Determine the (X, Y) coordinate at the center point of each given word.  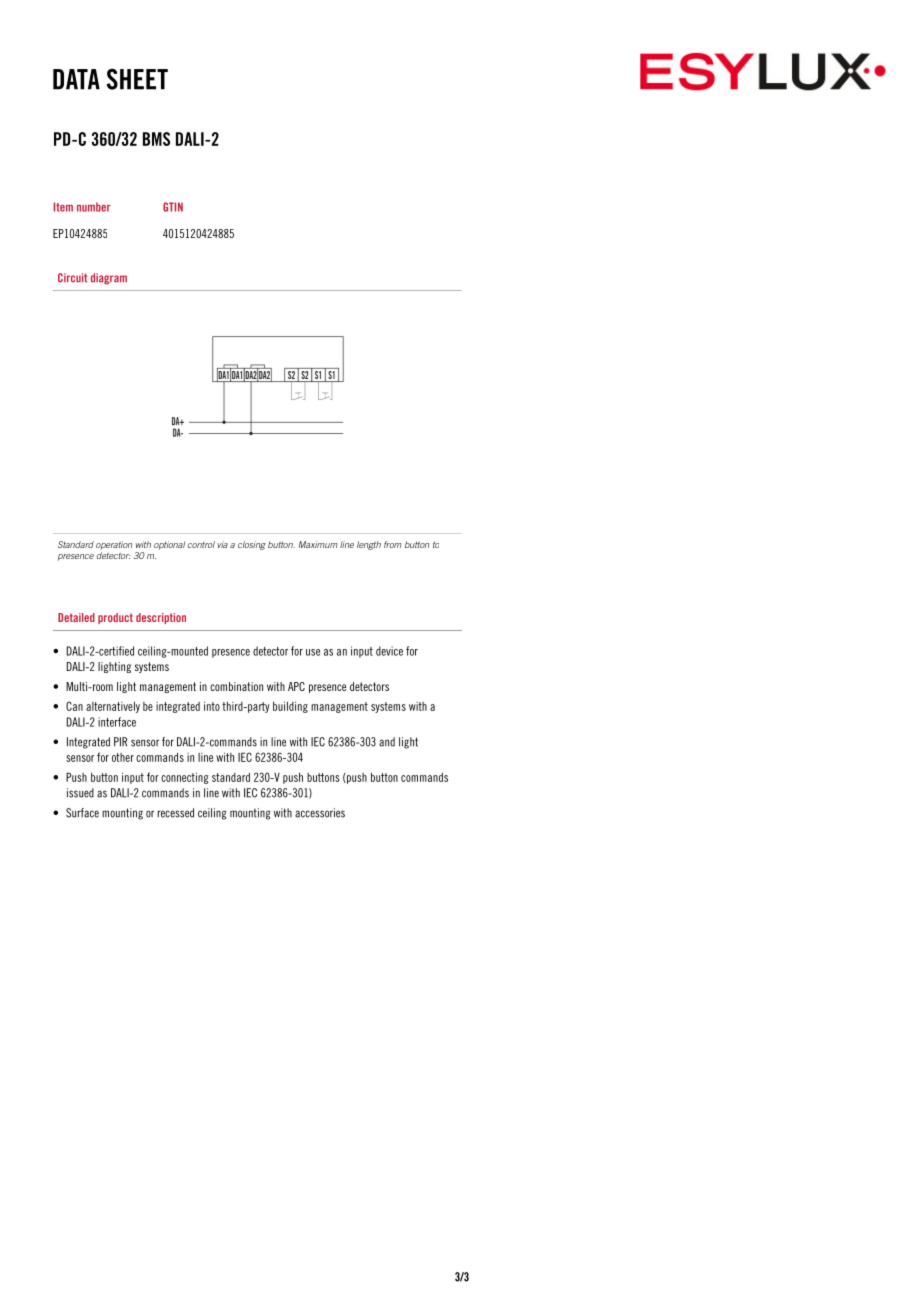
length (369, 545)
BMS (156, 139)
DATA (76, 79)
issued (80, 793)
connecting (185, 778)
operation (114, 545)
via (222, 544)
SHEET (137, 79)
